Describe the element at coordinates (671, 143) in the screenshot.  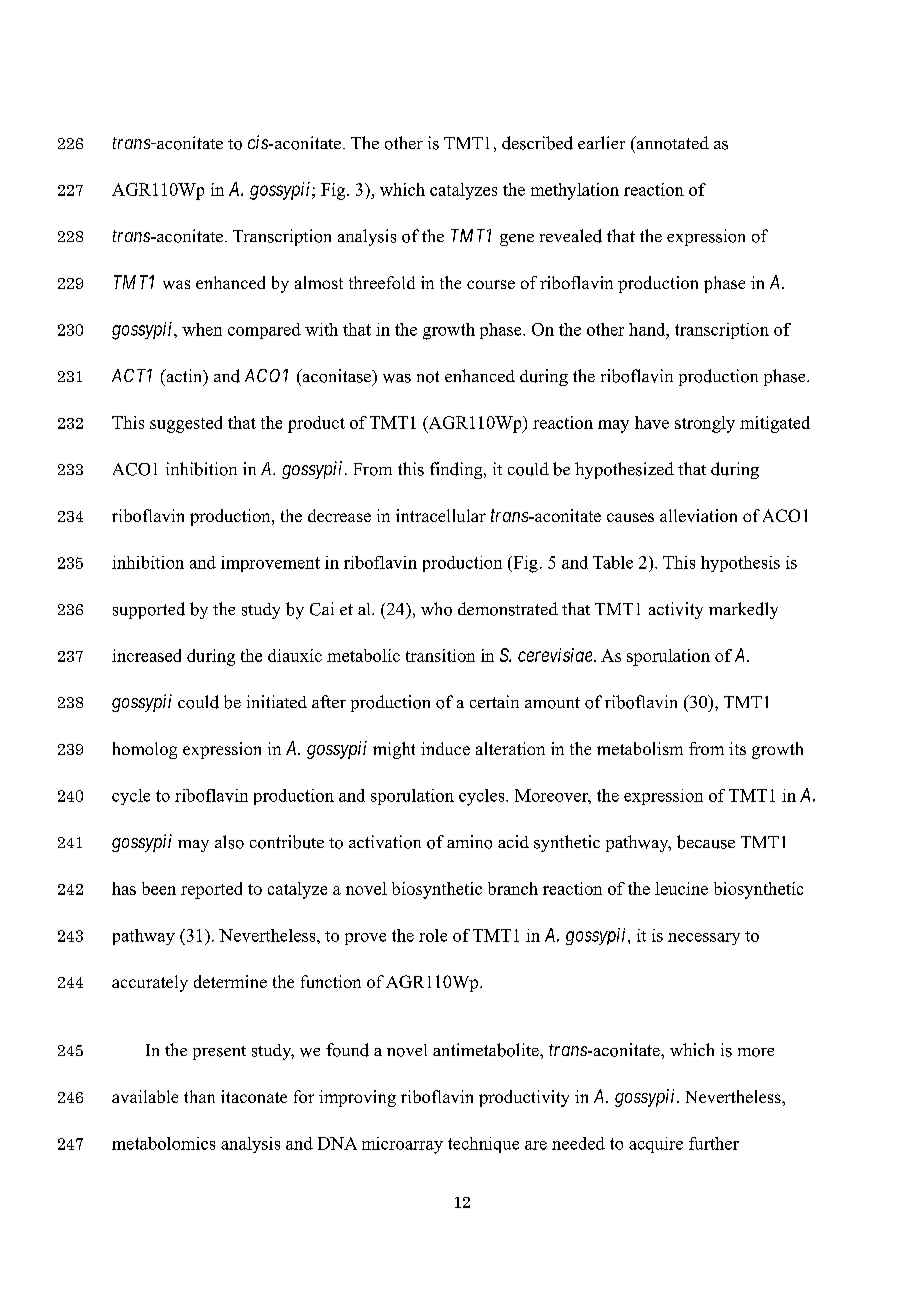
I see `annotated` at that location.
